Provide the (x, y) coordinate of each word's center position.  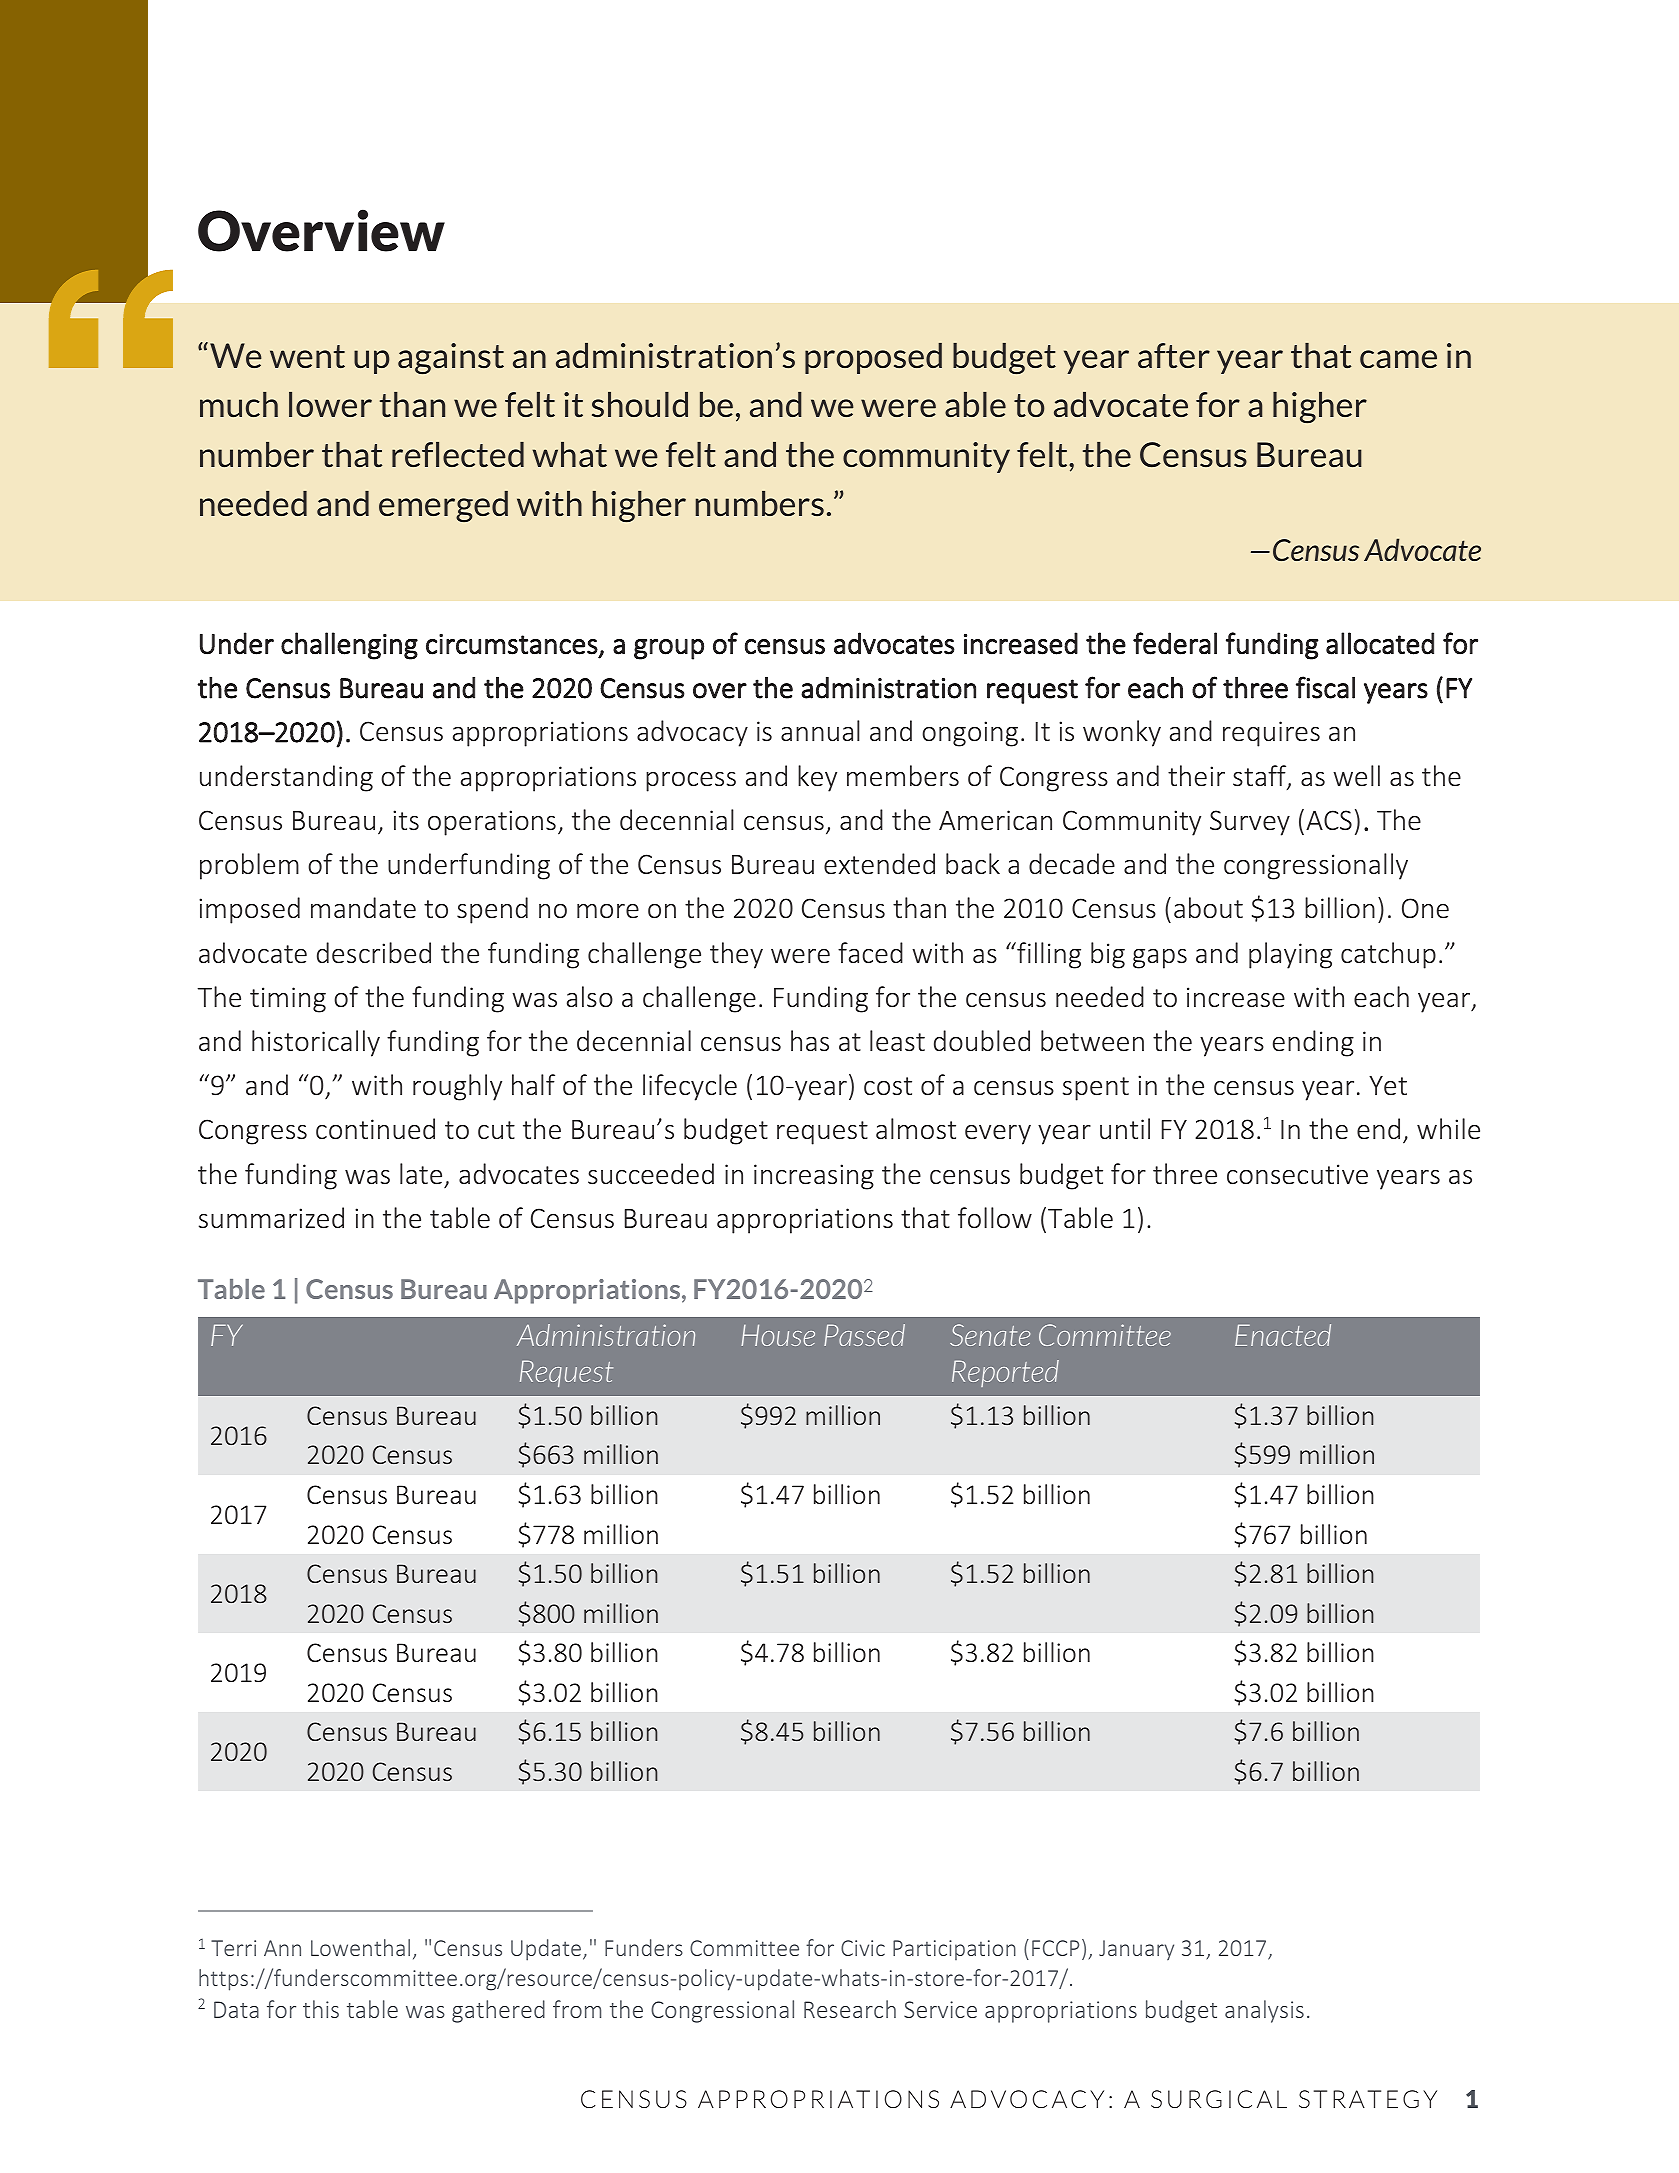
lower (330, 404)
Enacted (1283, 1335)
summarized (271, 1218)
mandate (363, 908)
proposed (873, 358)
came (1398, 359)
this (321, 2009)
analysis (1264, 2011)
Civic (863, 1948)
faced (870, 953)
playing (1290, 955)
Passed (864, 1335)
